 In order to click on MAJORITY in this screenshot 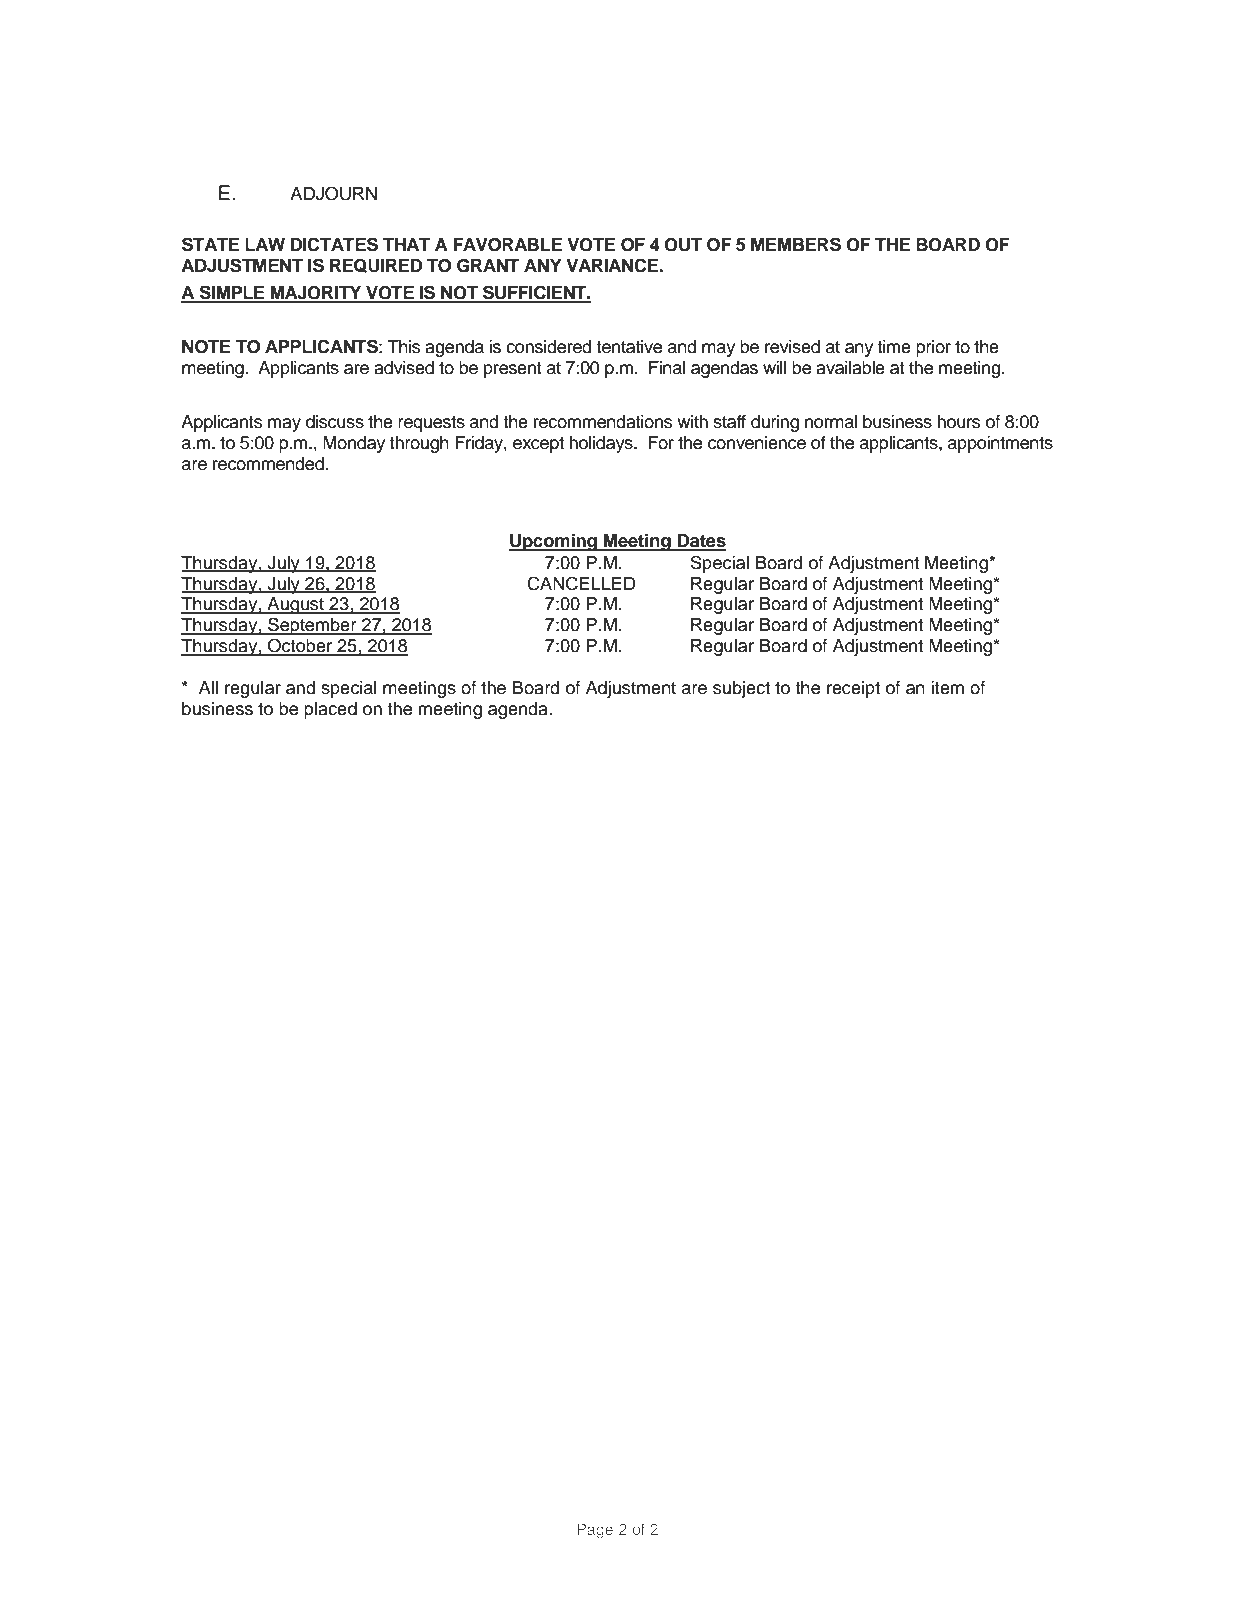, I will do `click(316, 294)`.
